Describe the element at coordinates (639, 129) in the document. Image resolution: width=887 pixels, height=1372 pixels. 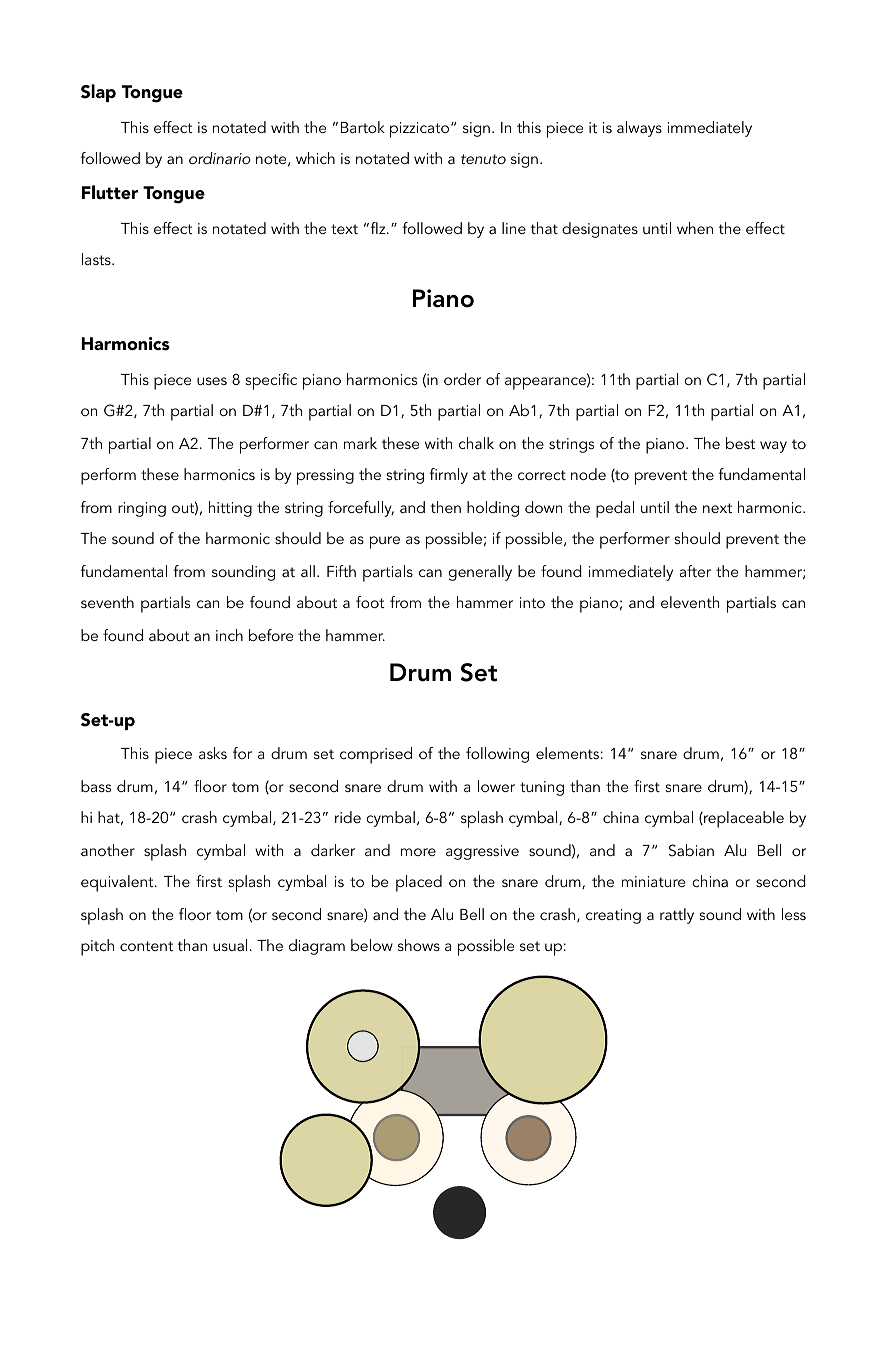
I see `always` at that location.
